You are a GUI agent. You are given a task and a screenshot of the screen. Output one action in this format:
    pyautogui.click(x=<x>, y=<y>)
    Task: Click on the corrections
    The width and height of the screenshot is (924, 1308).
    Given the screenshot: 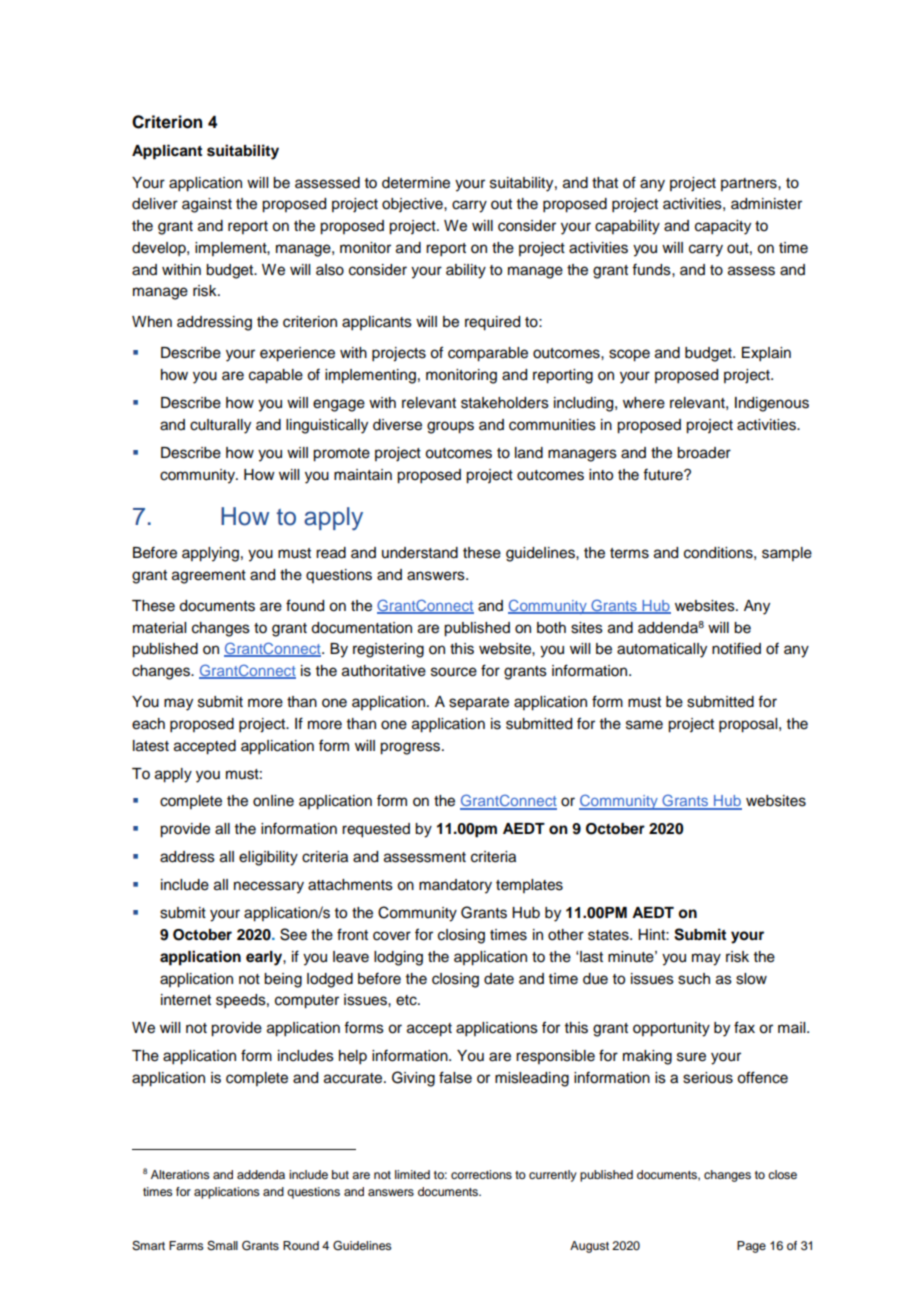 What is the action you would take?
    pyautogui.click(x=481, y=1174)
